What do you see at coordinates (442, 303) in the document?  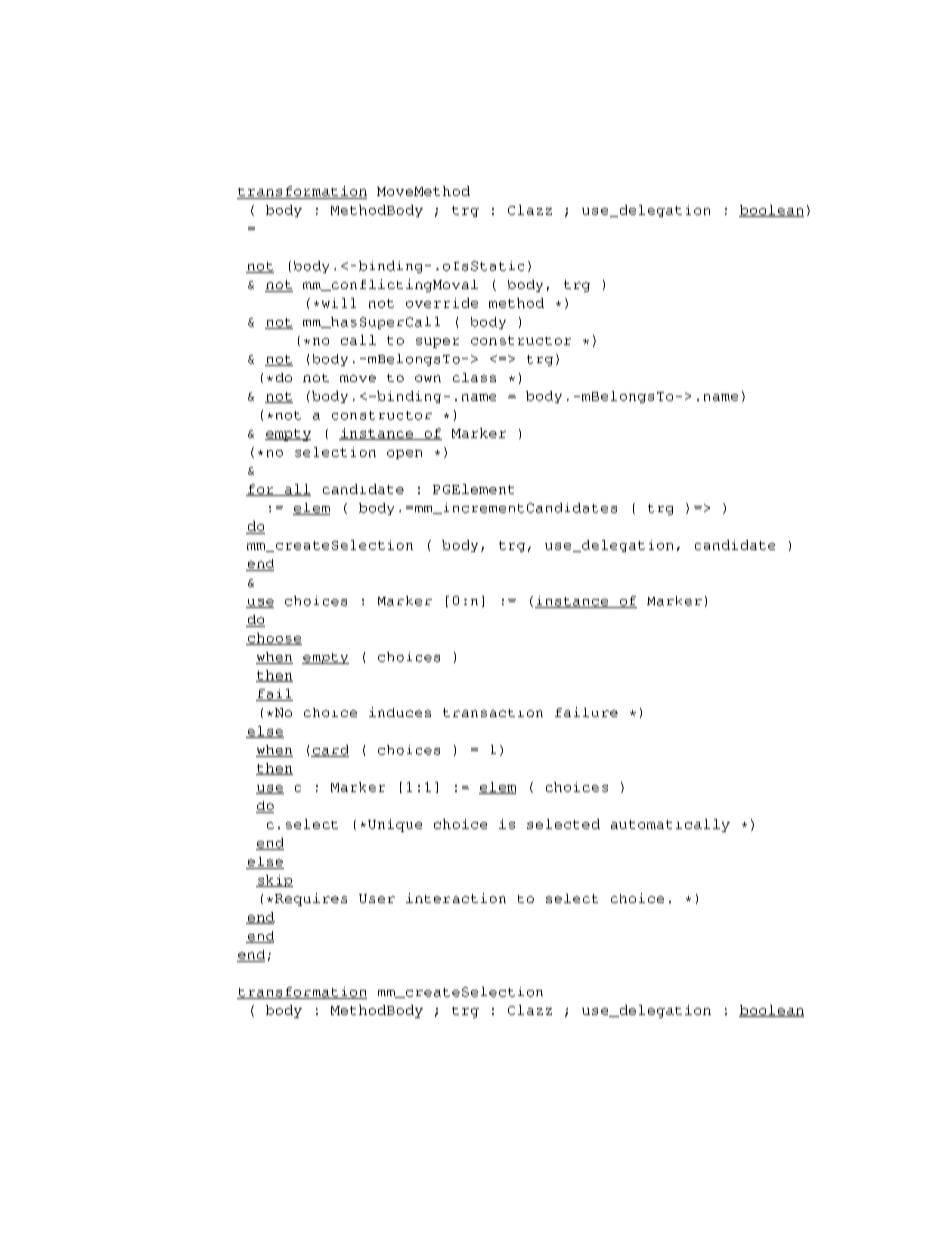 I see `override` at bounding box center [442, 303].
